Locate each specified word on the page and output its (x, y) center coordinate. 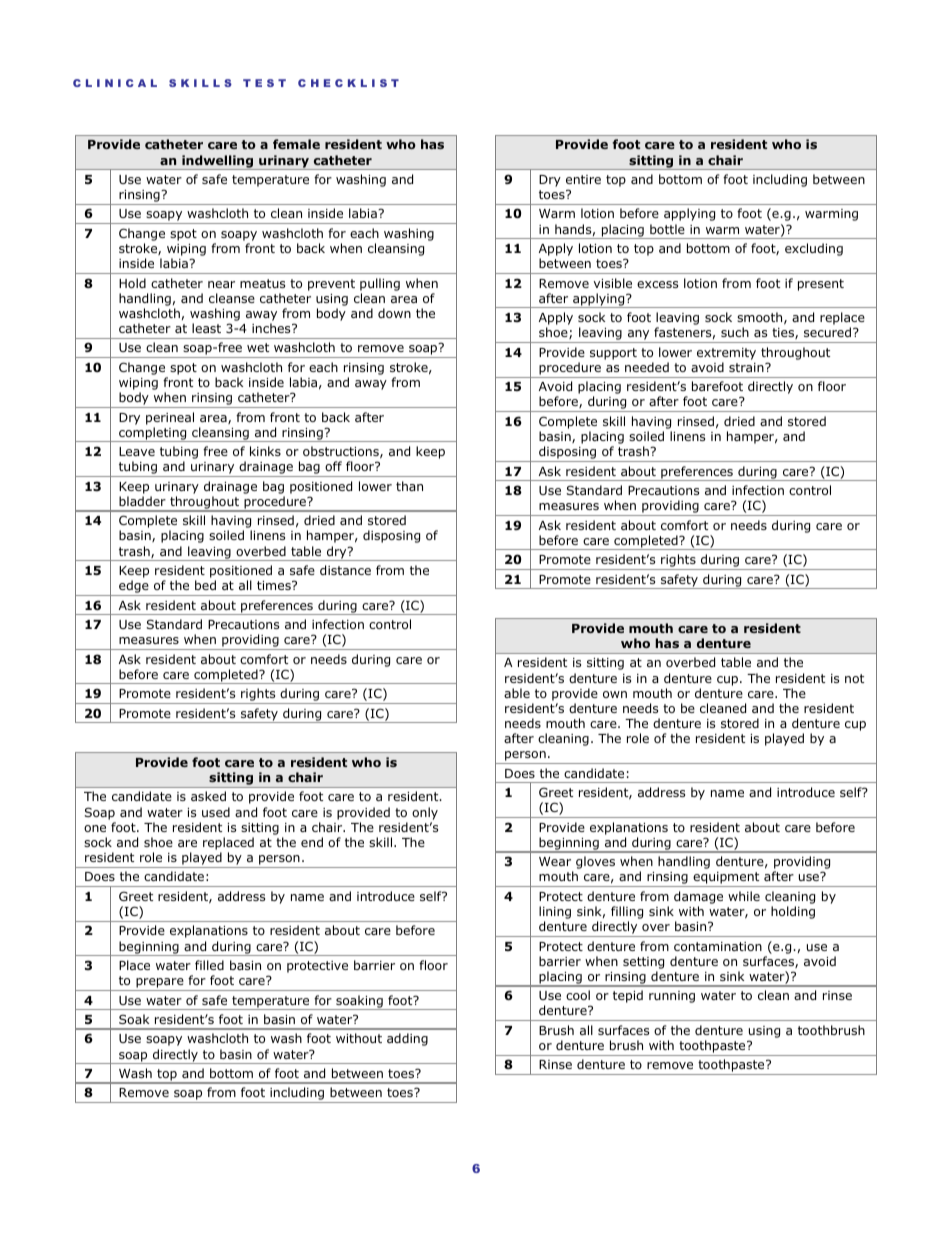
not (854, 678)
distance (345, 570)
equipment (726, 879)
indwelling (218, 162)
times (275, 585)
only (425, 813)
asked (208, 796)
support (613, 354)
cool (578, 995)
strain (747, 367)
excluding (814, 249)
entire (583, 179)
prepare (160, 984)
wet (258, 347)
